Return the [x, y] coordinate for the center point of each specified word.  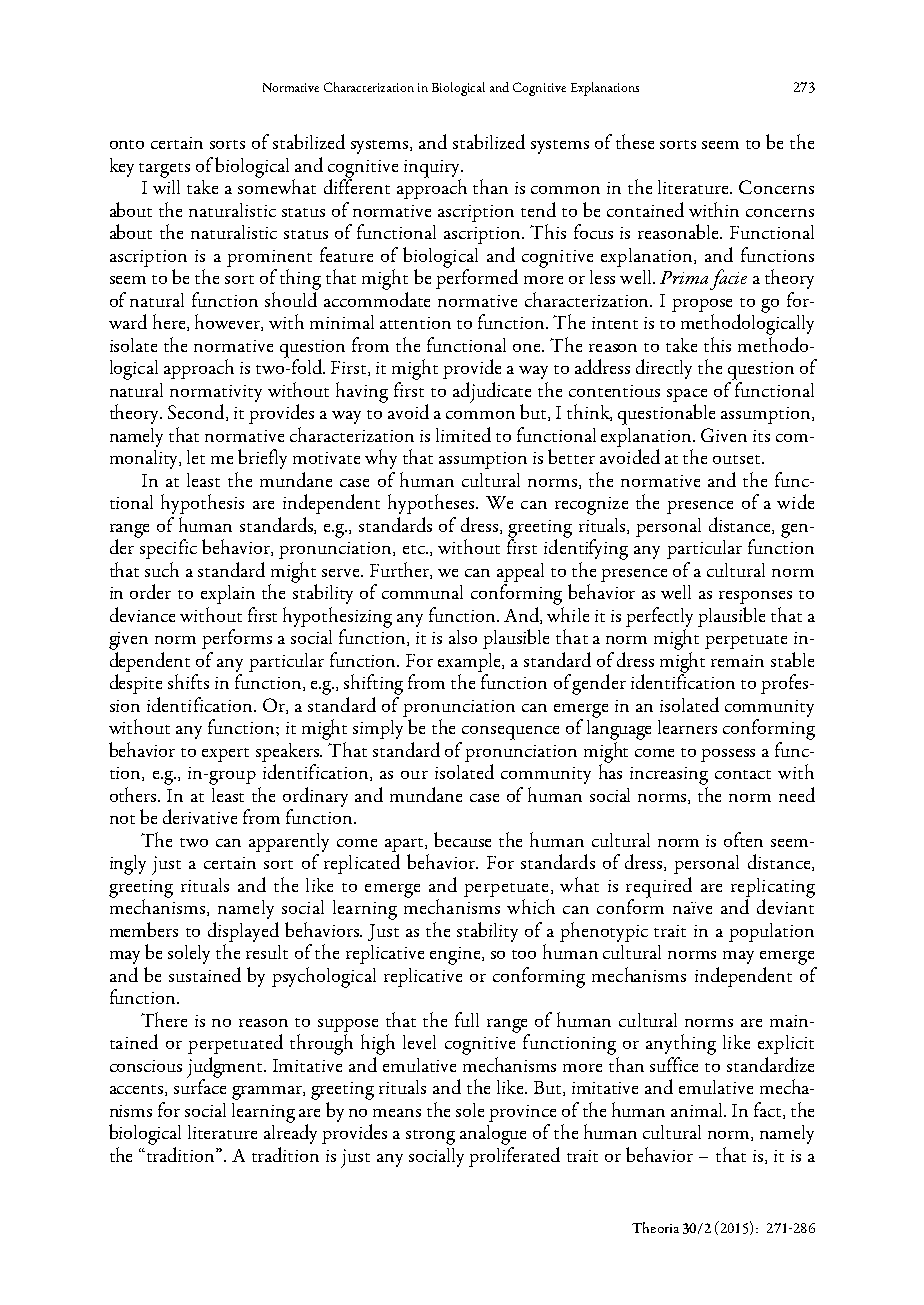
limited [463, 434]
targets [164, 170]
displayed [243, 933]
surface [200, 1085]
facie [728, 279]
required [659, 888]
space [687, 397]
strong [430, 1137]
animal [698, 1110]
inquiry [433, 170]
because [462, 839]
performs [237, 639]
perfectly [659, 618]
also [463, 637]
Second [197, 412]
